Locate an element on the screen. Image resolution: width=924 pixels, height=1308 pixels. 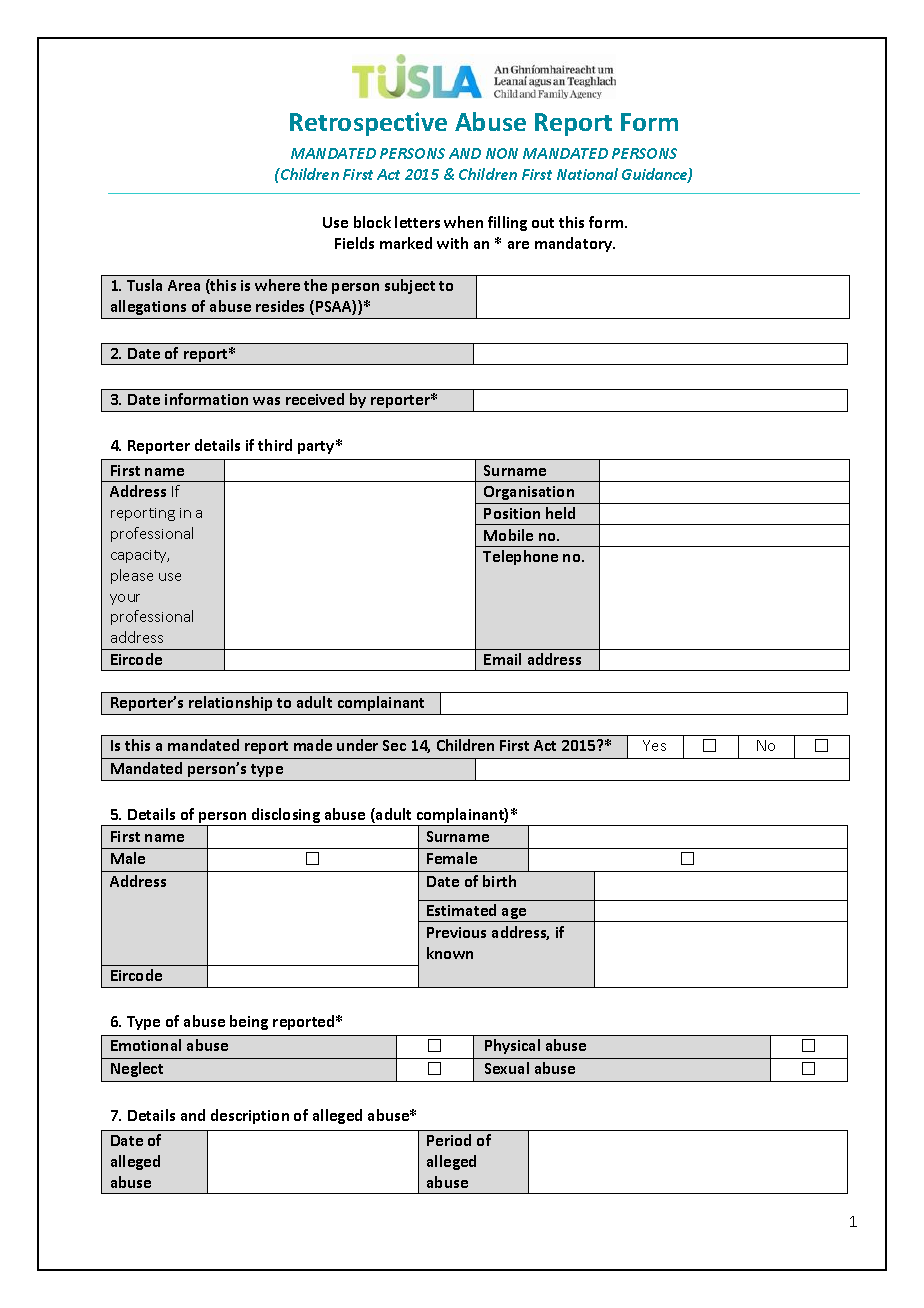
National is located at coordinates (587, 174).
